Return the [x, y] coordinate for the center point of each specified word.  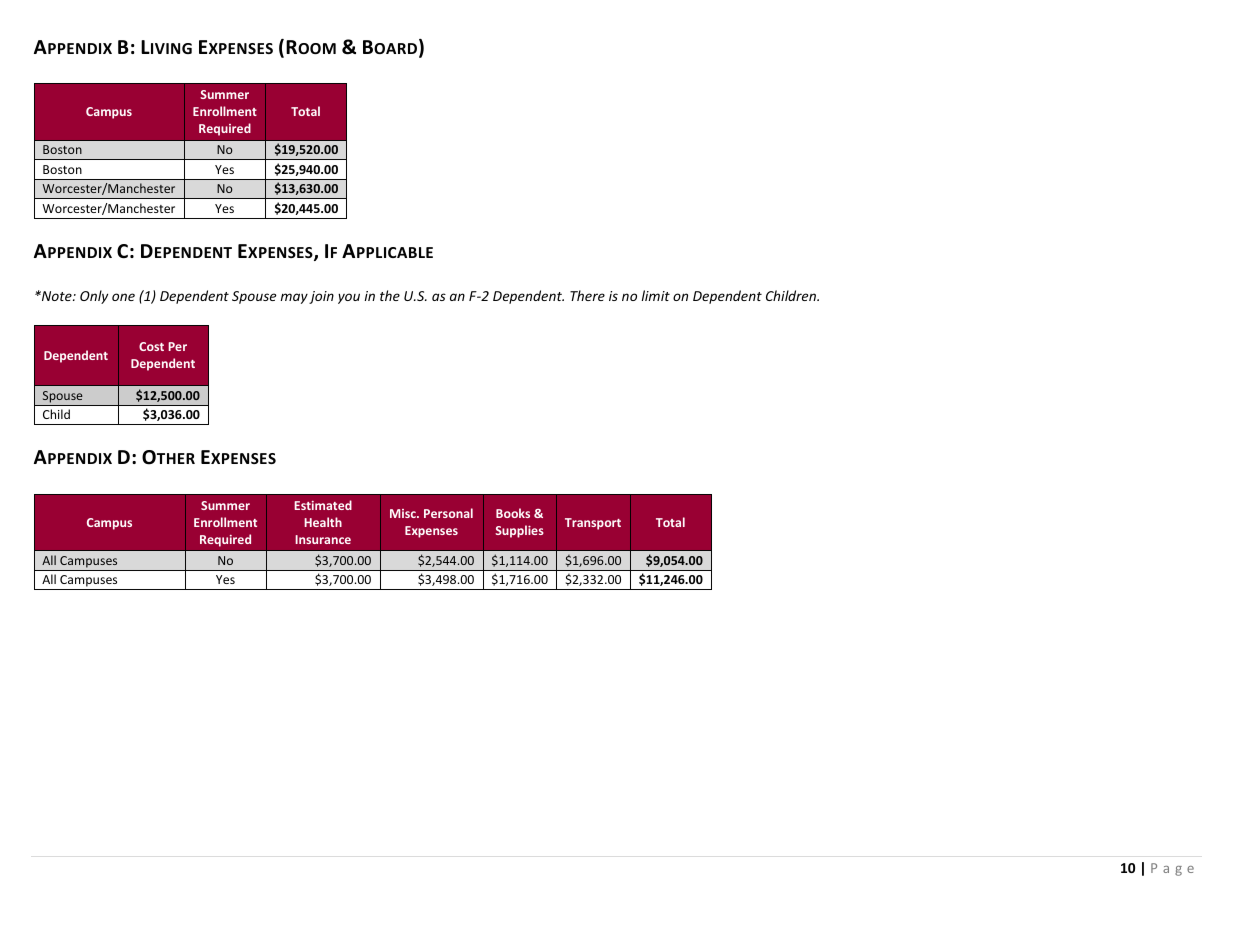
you [349, 298]
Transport [593, 524]
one [123, 297]
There [587, 295]
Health [323, 522]
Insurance [323, 539]
